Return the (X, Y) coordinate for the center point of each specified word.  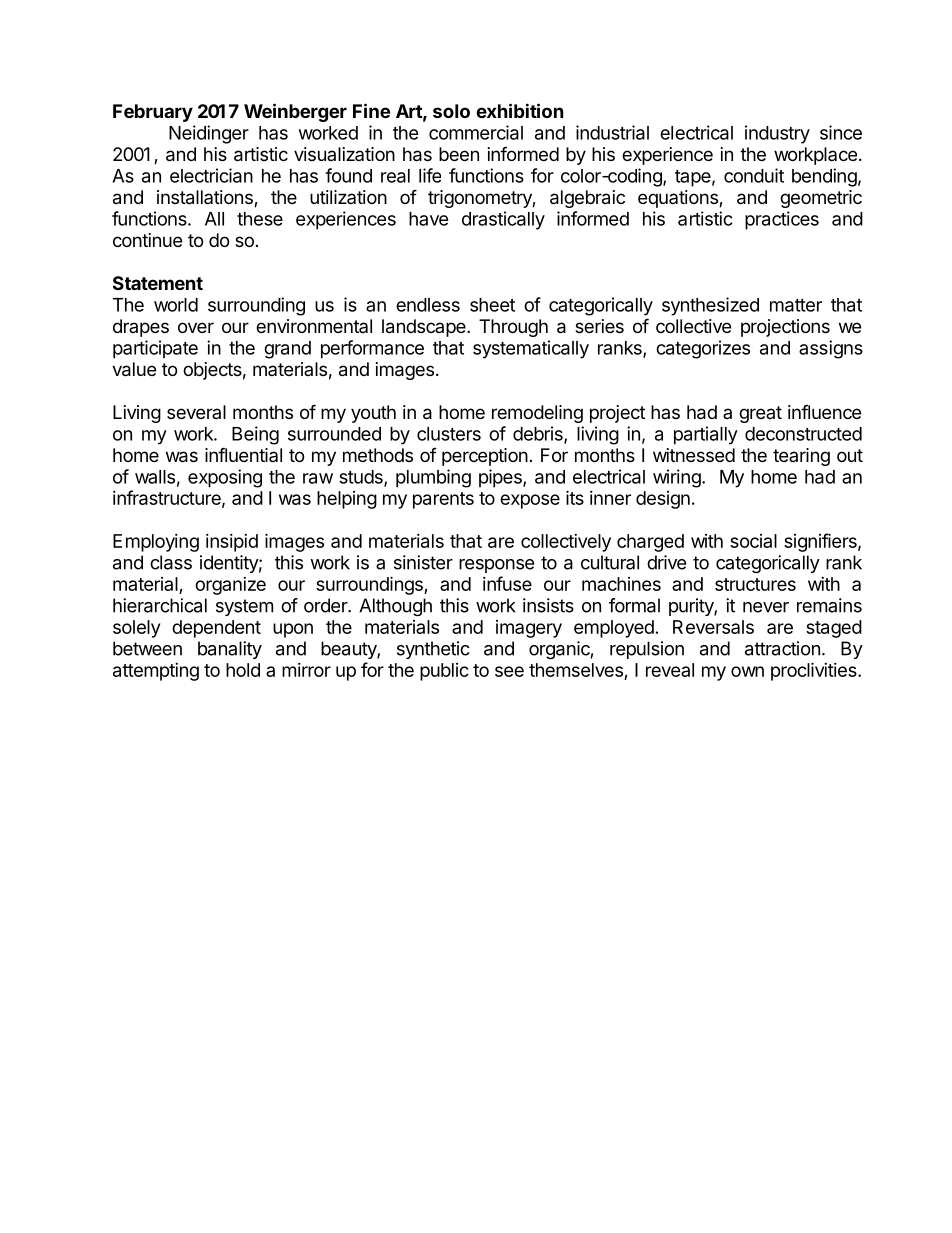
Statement (158, 283)
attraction (782, 648)
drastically (503, 220)
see (509, 671)
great (760, 414)
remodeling (537, 414)
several (196, 412)
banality (230, 650)
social (753, 541)
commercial (476, 132)
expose (530, 501)
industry (777, 134)
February (153, 113)
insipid (232, 543)
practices (782, 220)
